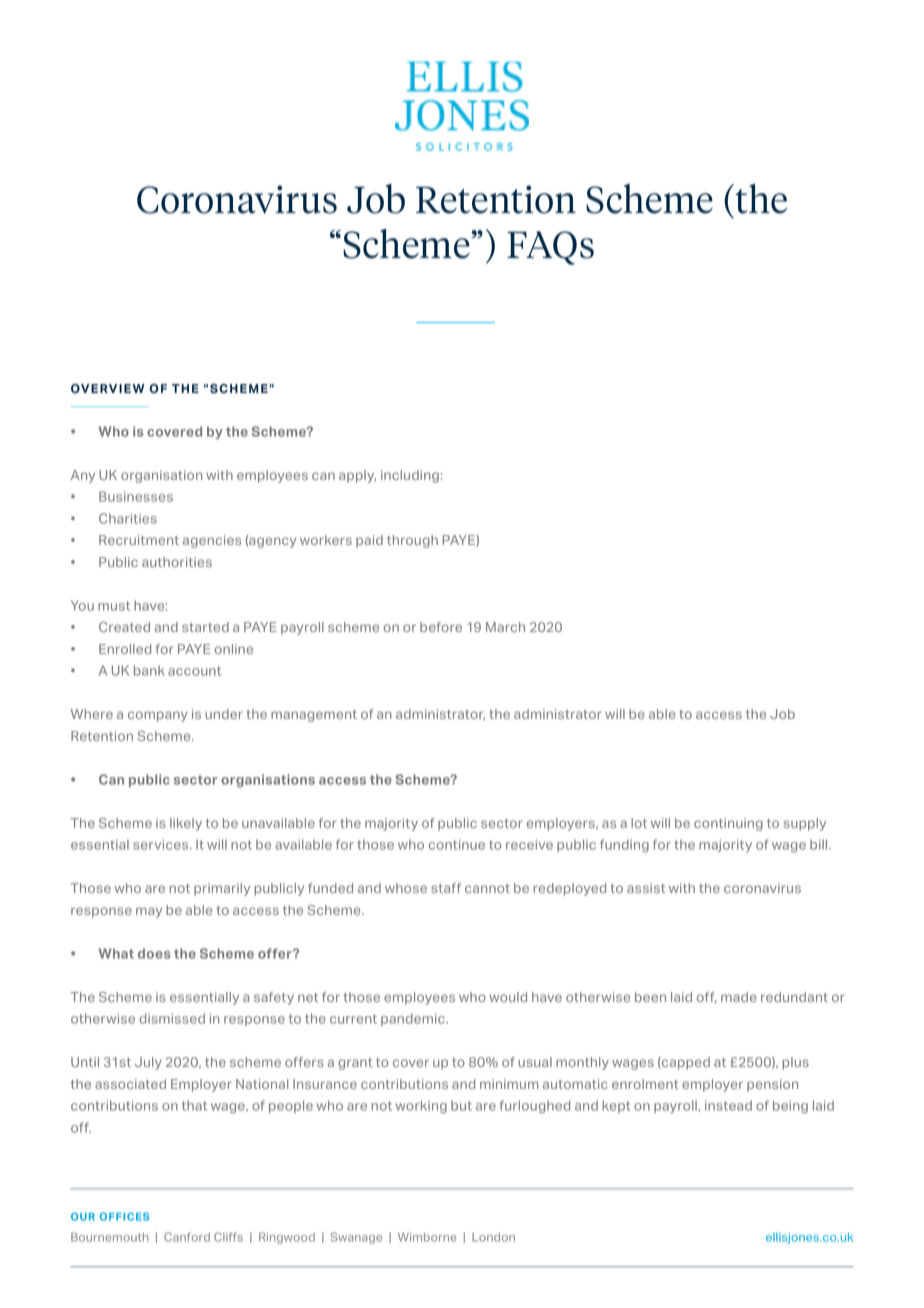 The image size is (924, 1308). What do you see at coordinates (136, 496) in the document?
I see `Businesses` at bounding box center [136, 496].
